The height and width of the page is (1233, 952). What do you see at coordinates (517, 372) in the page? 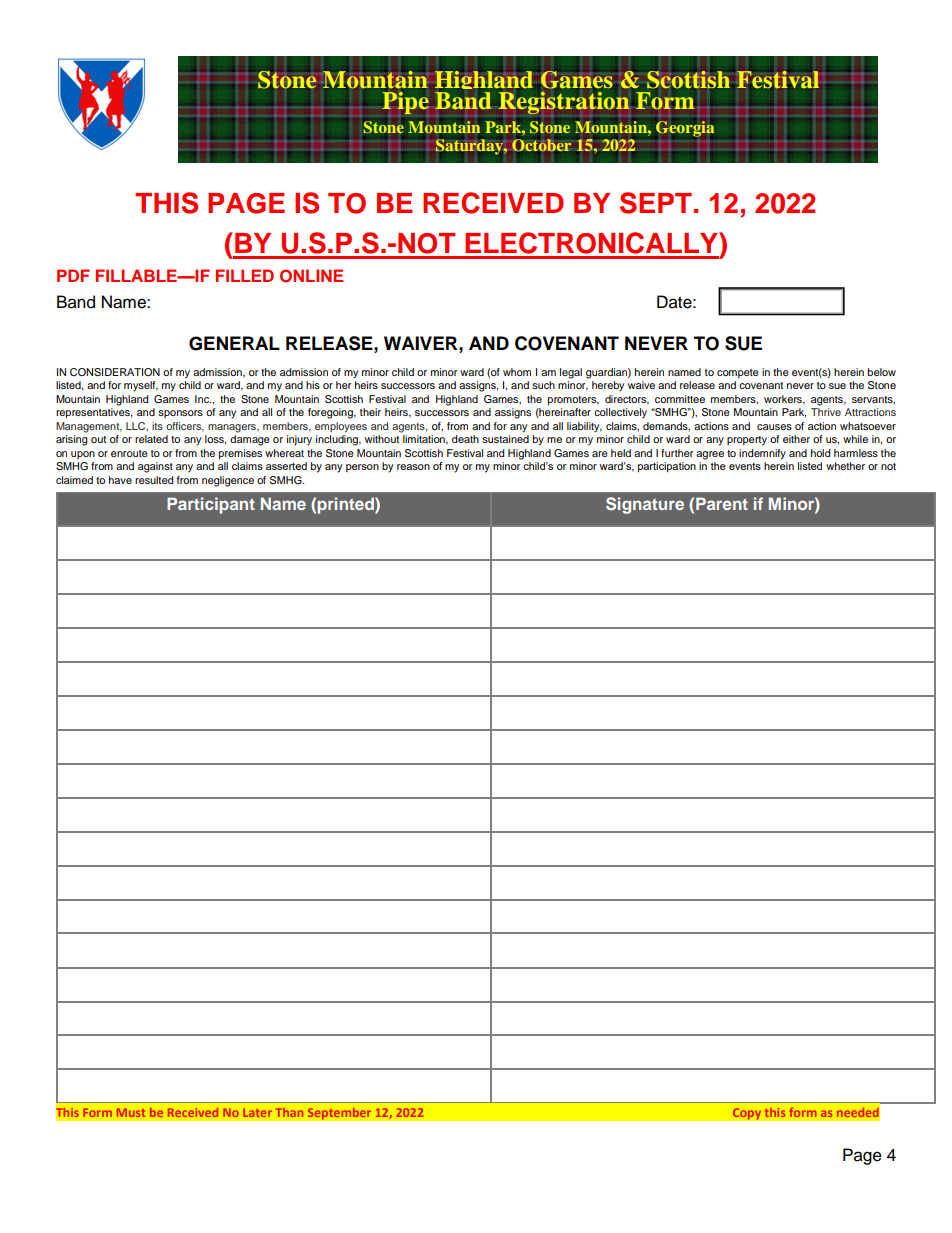
I see `whom` at bounding box center [517, 372].
